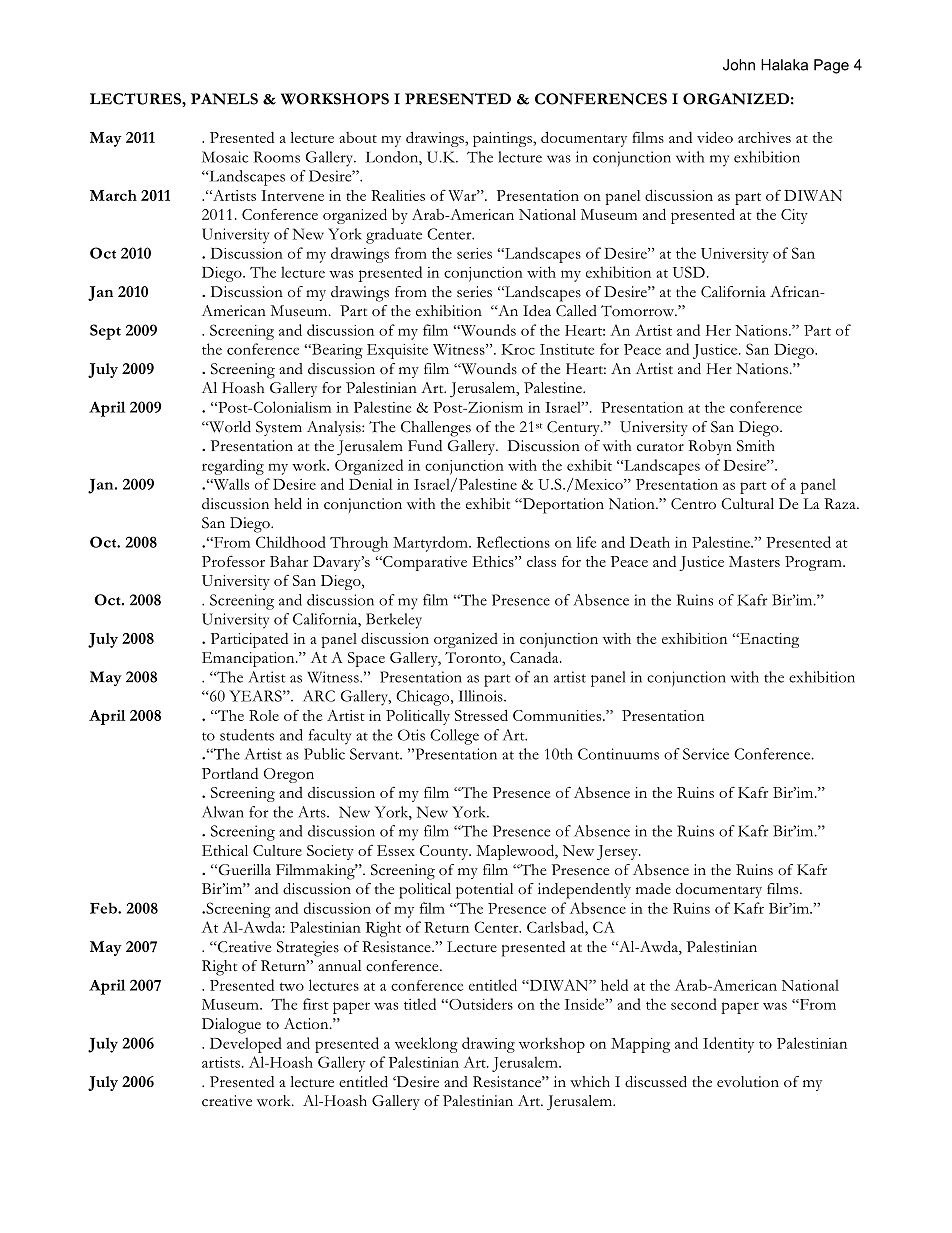 The width and height of the screenshot is (952, 1233). What do you see at coordinates (233, 561) in the screenshot?
I see `Professor` at bounding box center [233, 561].
